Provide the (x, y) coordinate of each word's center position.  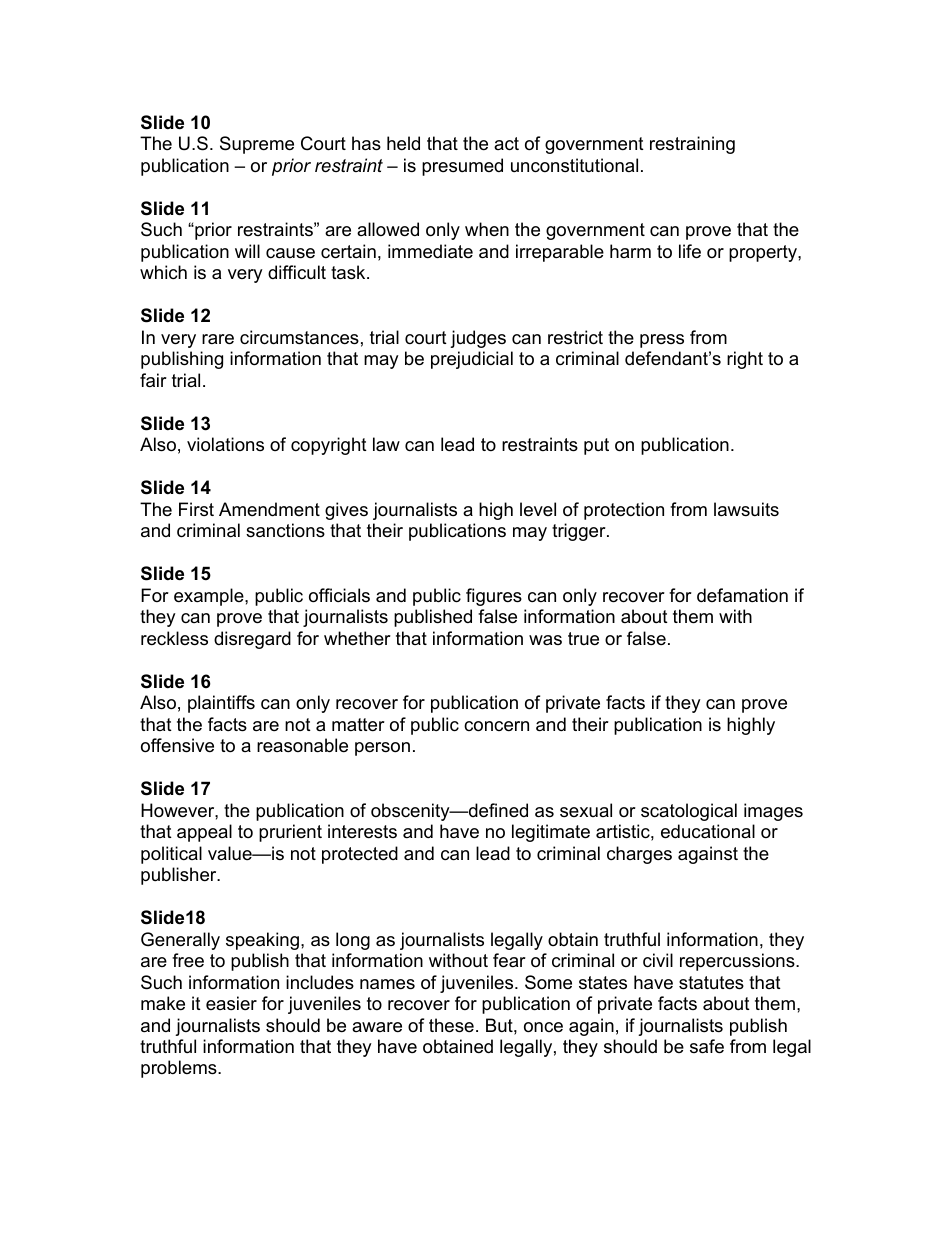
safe (707, 1046)
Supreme (257, 145)
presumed (462, 167)
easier (231, 1003)
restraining (692, 145)
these (451, 1025)
